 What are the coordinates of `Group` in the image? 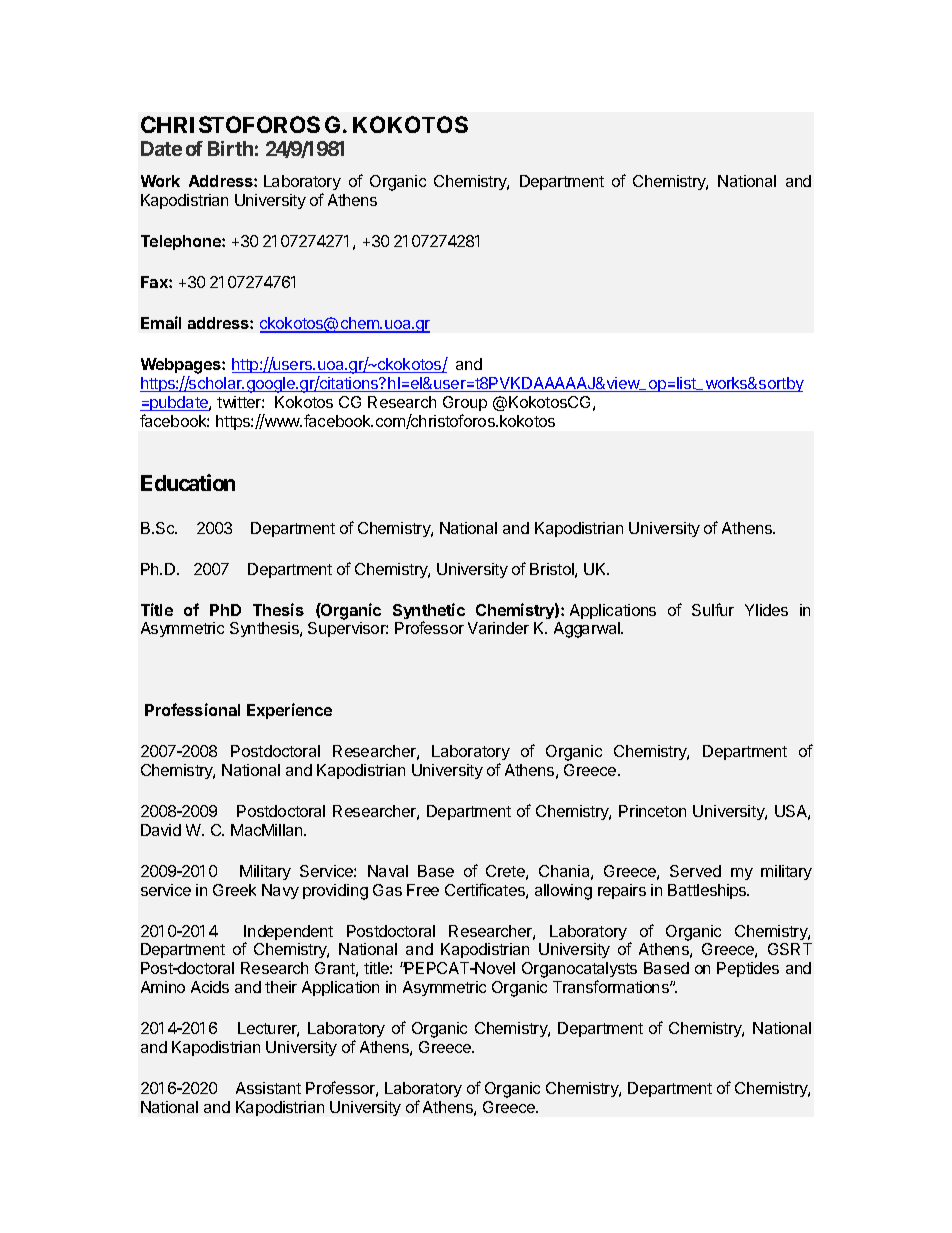 It's located at (465, 403).
